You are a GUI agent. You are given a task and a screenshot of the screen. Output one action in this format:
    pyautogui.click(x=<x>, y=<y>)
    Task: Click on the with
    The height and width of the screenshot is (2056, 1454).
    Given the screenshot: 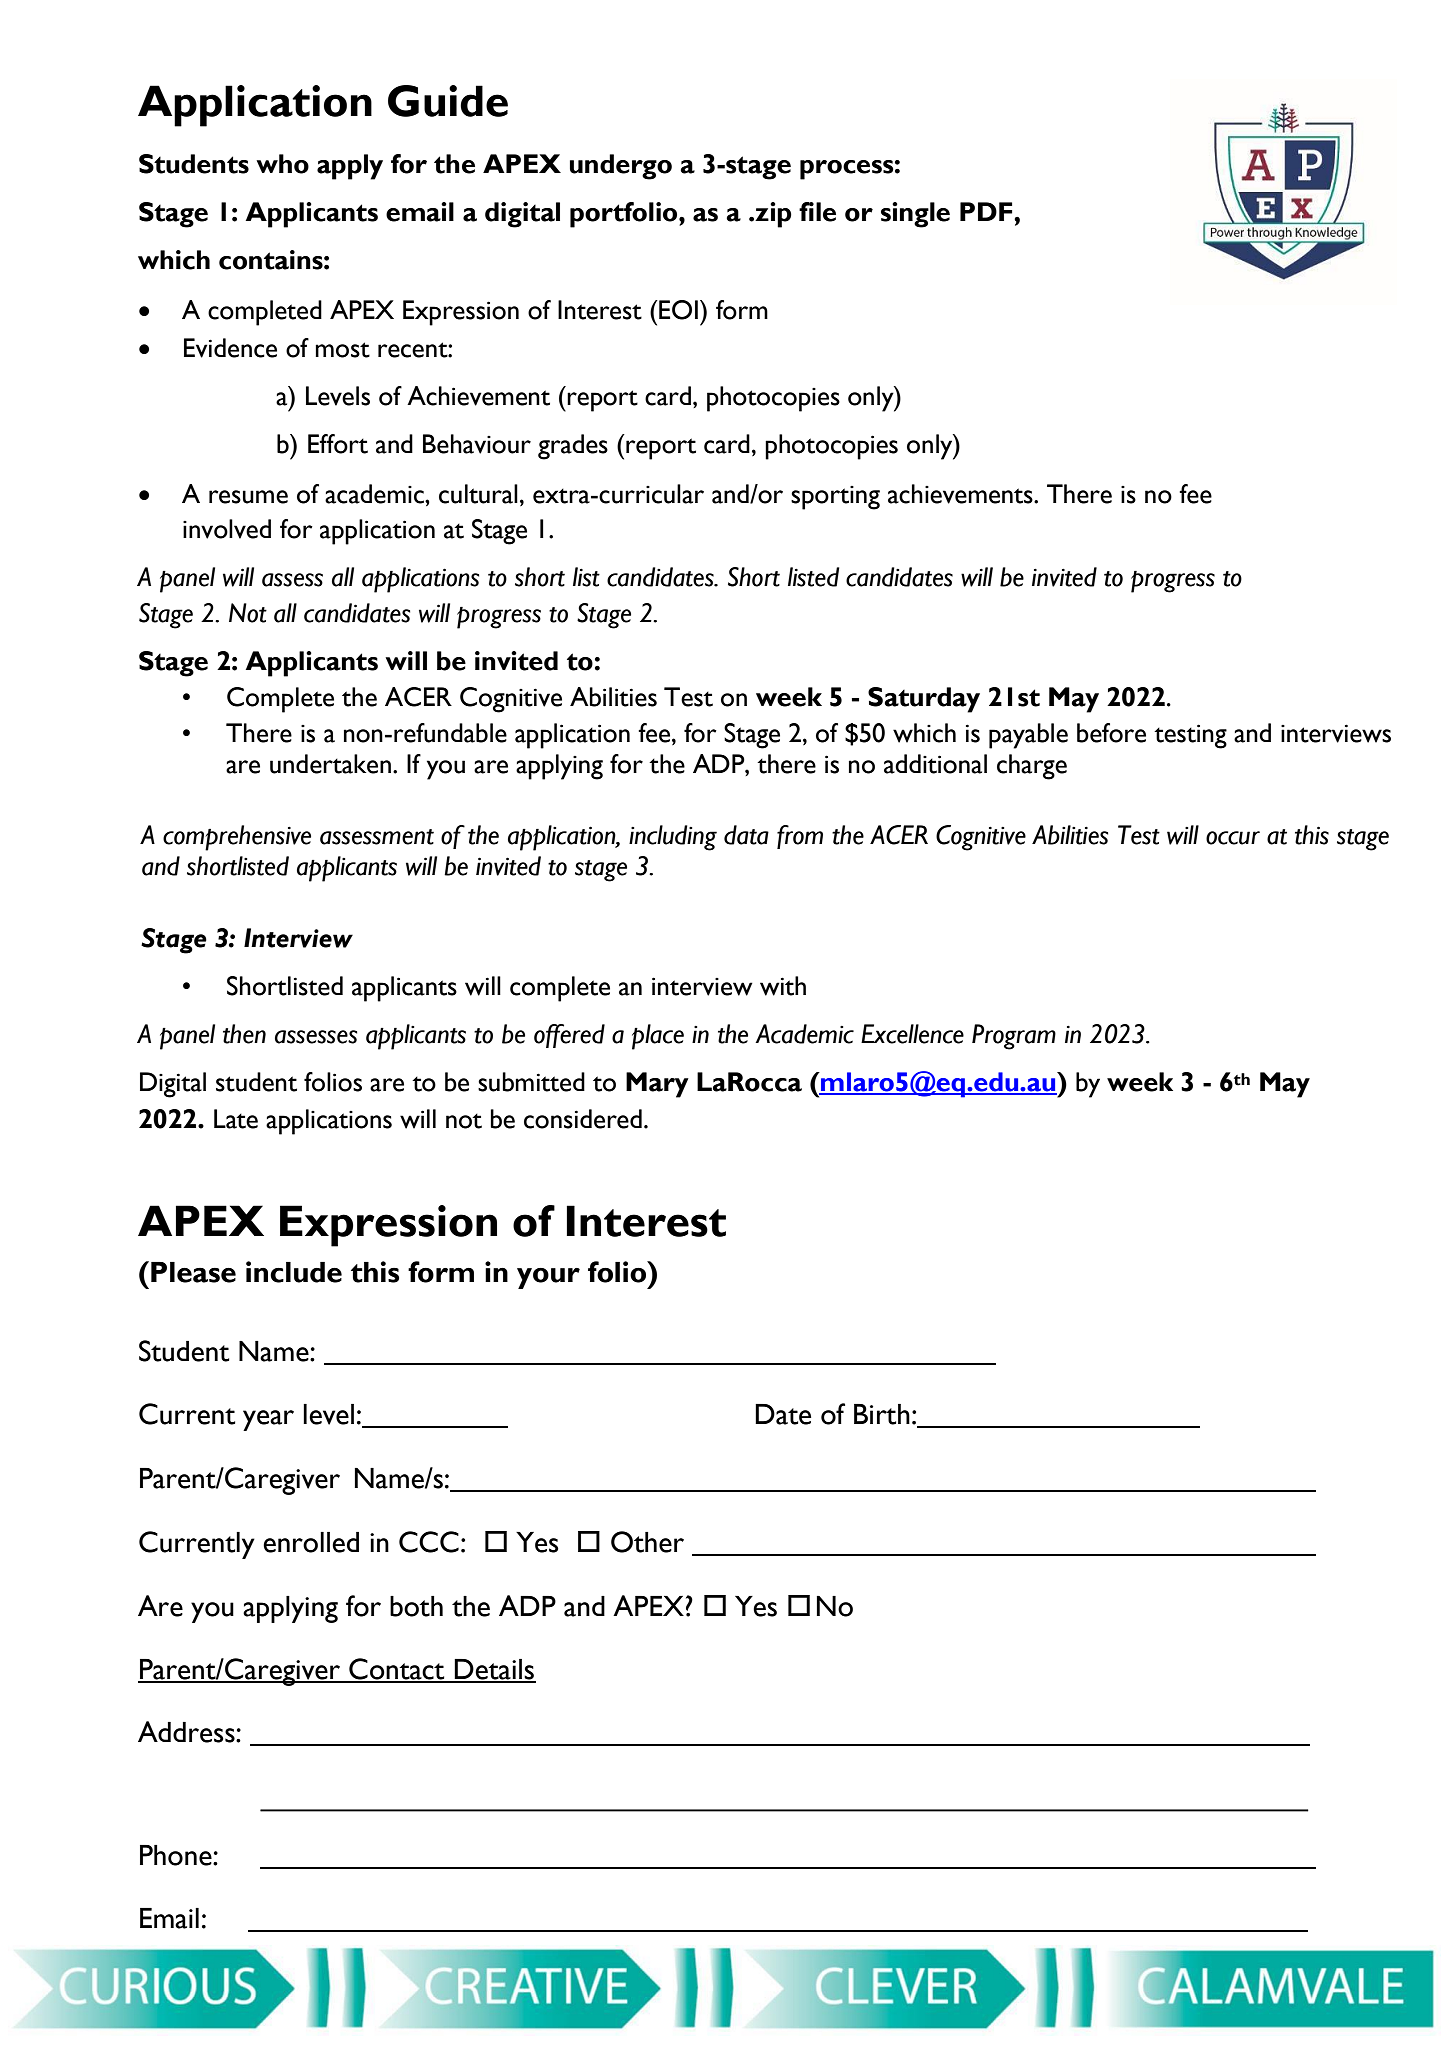 What is the action you would take?
    pyautogui.click(x=783, y=986)
